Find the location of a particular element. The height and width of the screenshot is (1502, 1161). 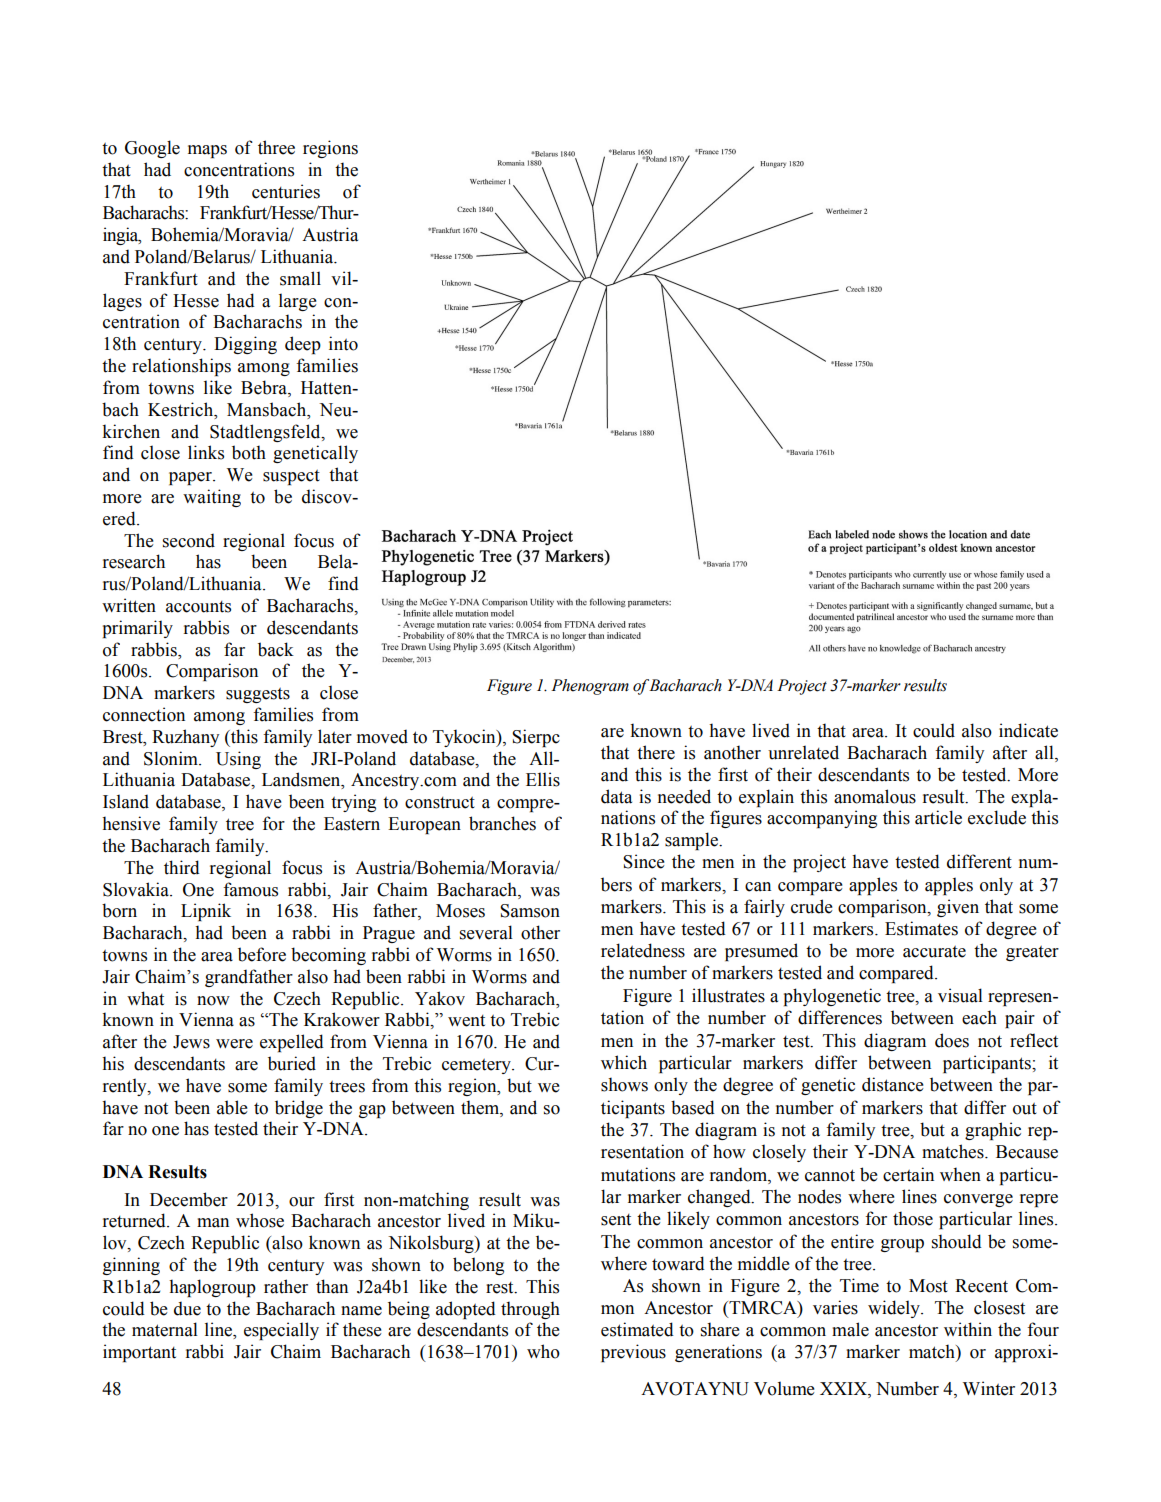

centuries is located at coordinates (286, 191).
